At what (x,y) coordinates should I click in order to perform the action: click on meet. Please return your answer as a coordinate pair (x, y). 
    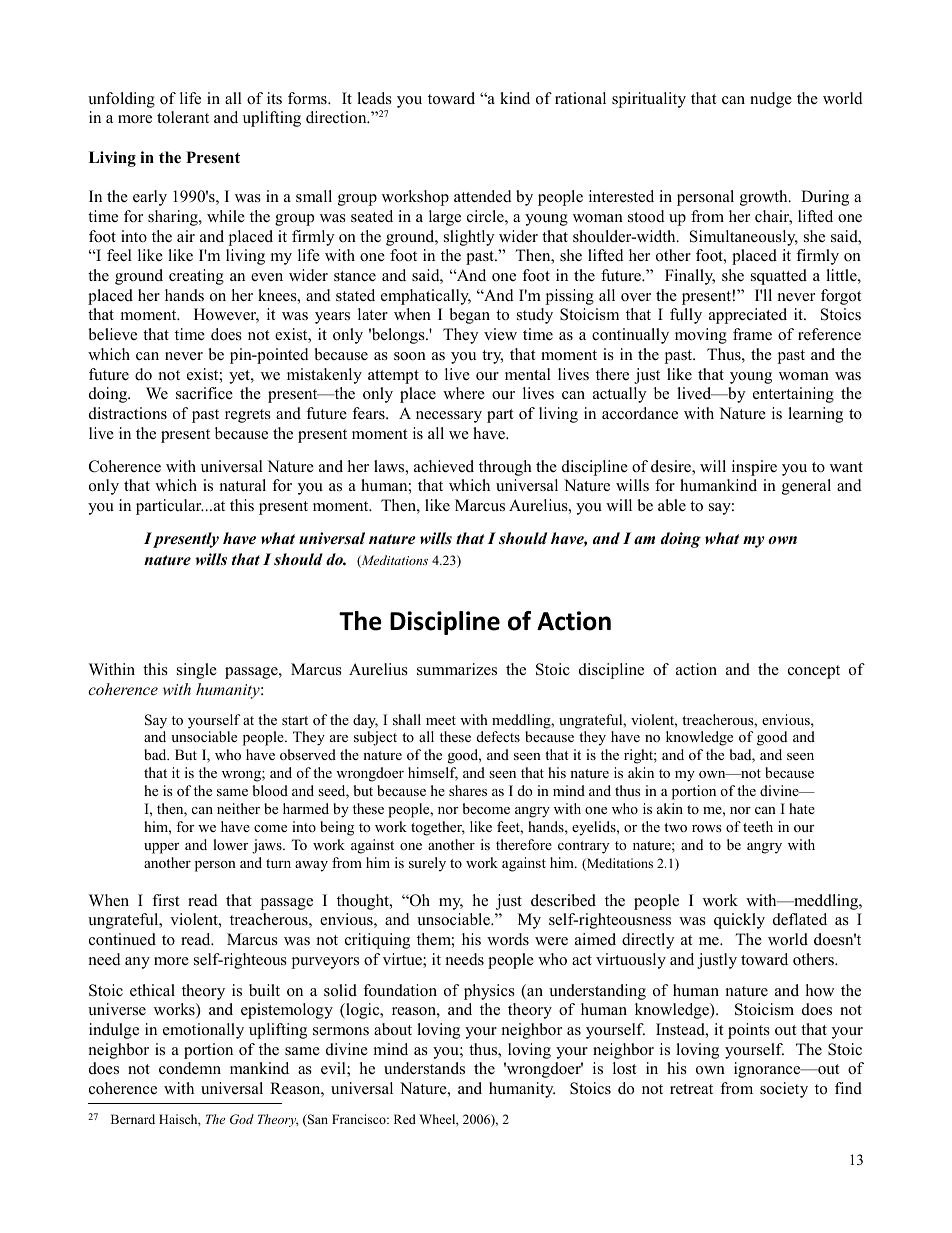
    Looking at the image, I should click on (441, 720).
